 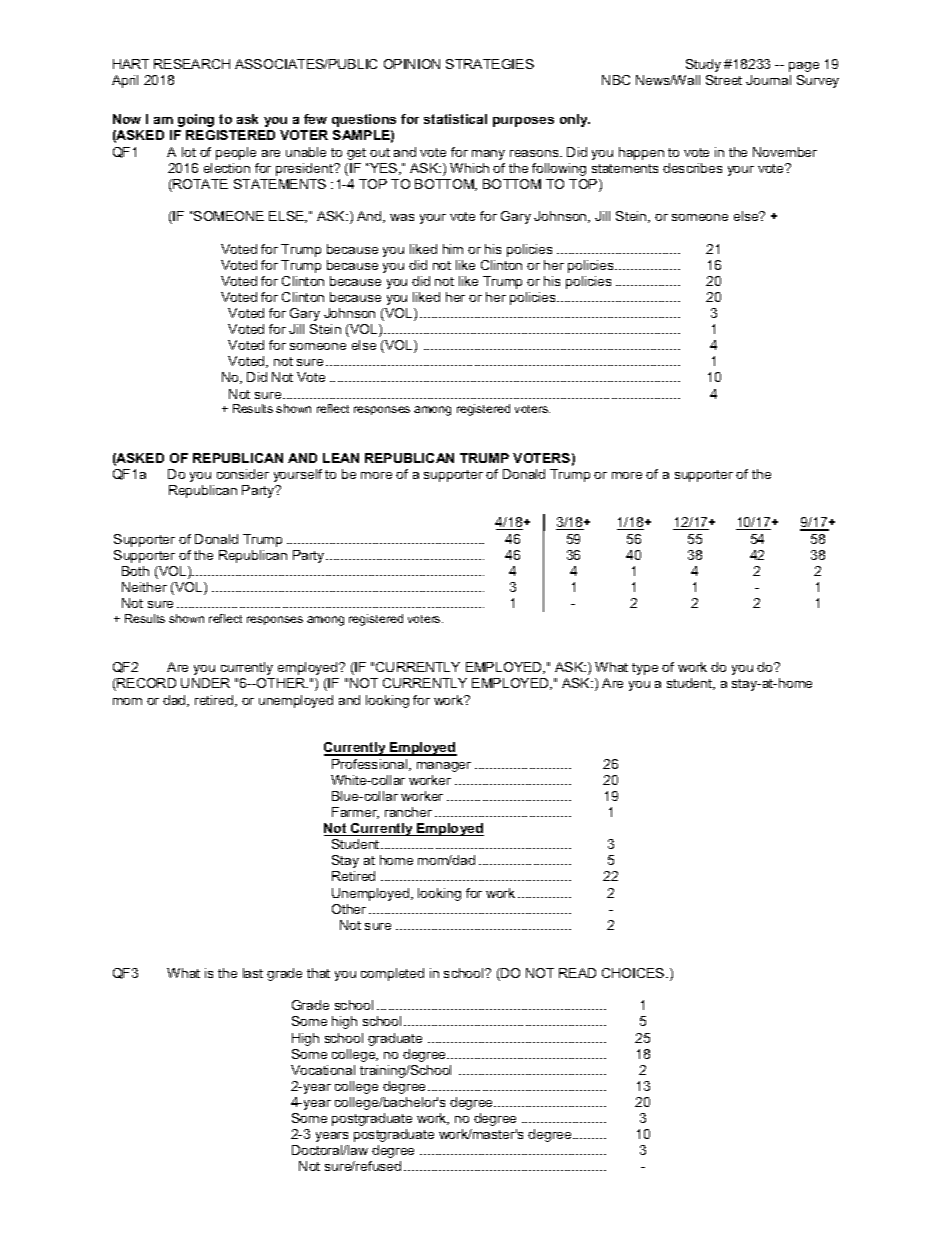 I want to click on RESEARCH, so click(x=192, y=64).
